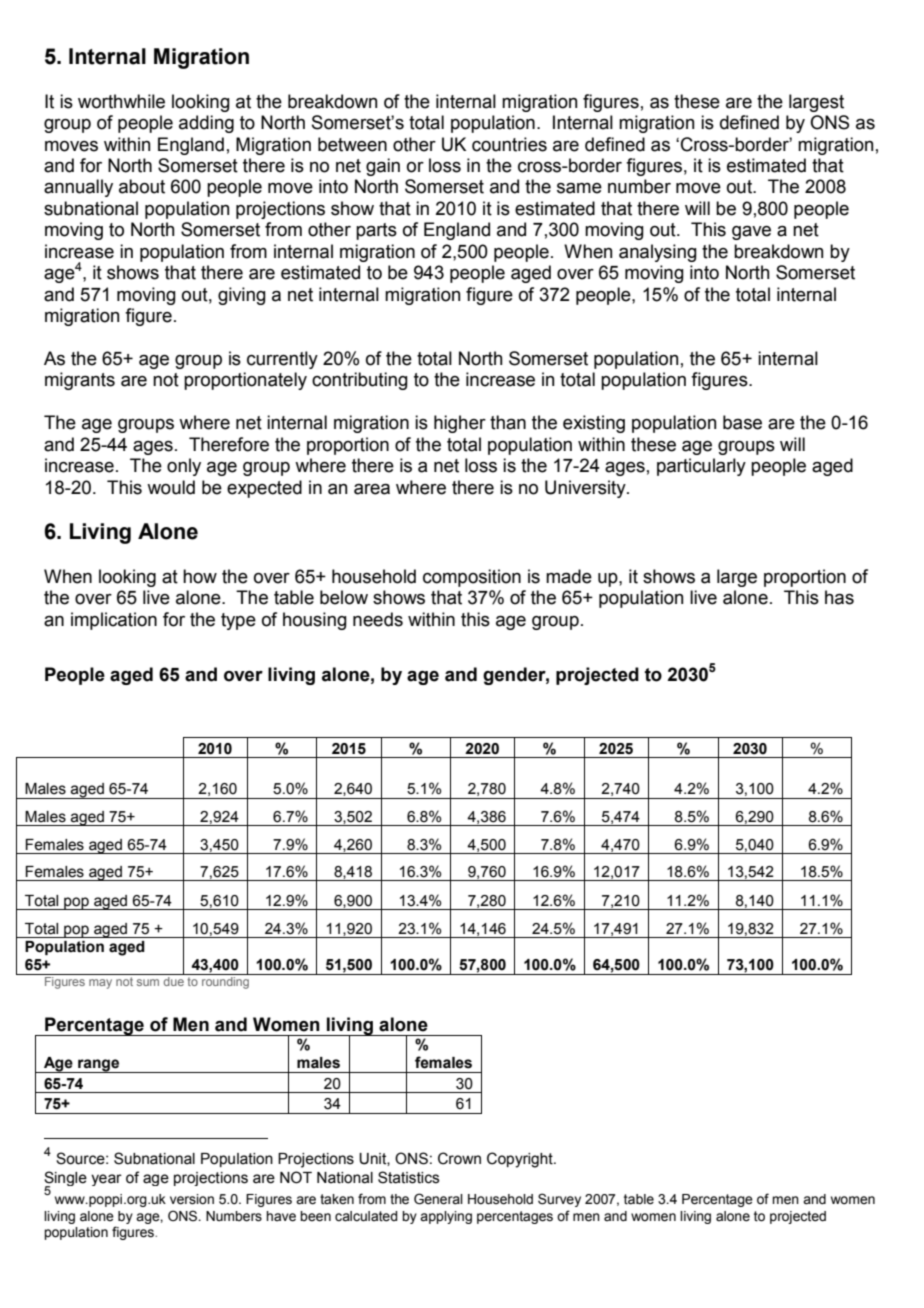 Image resolution: width=924 pixels, height=1308 pixels. I want to click on Survey, so click(559, 1200).
